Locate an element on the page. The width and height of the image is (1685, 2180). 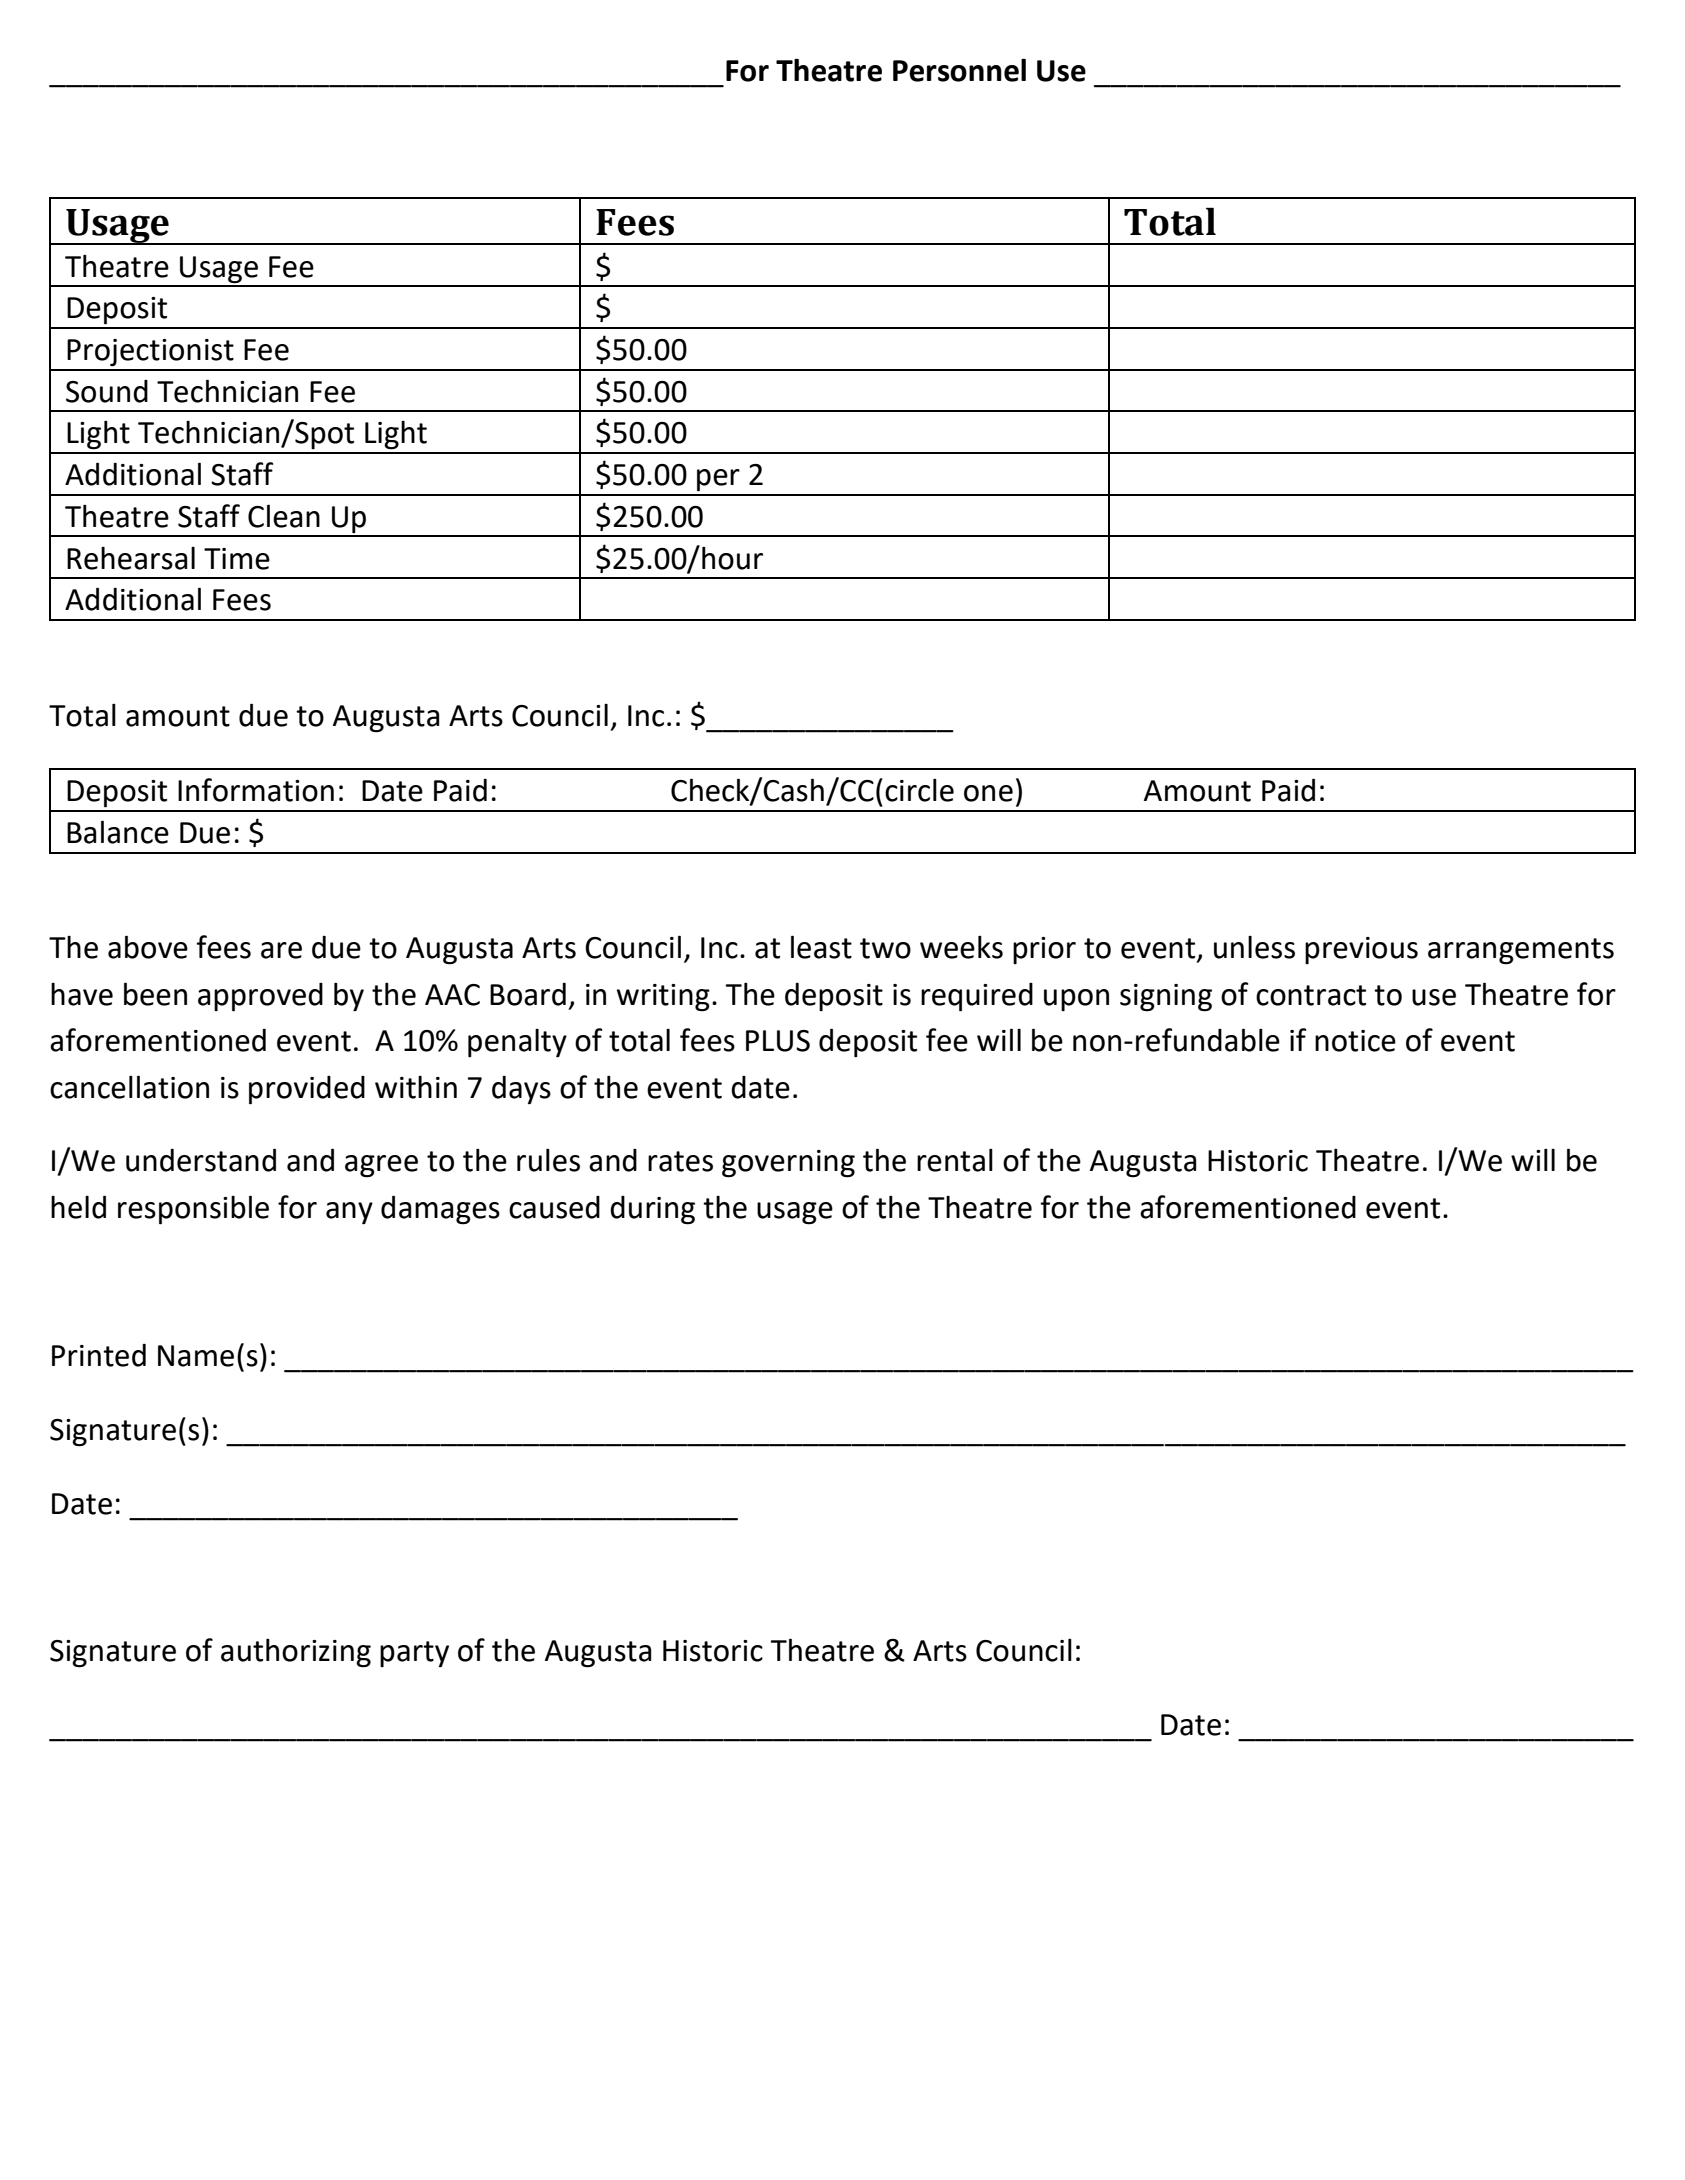
unless is located at coordinates (1254, 947).
